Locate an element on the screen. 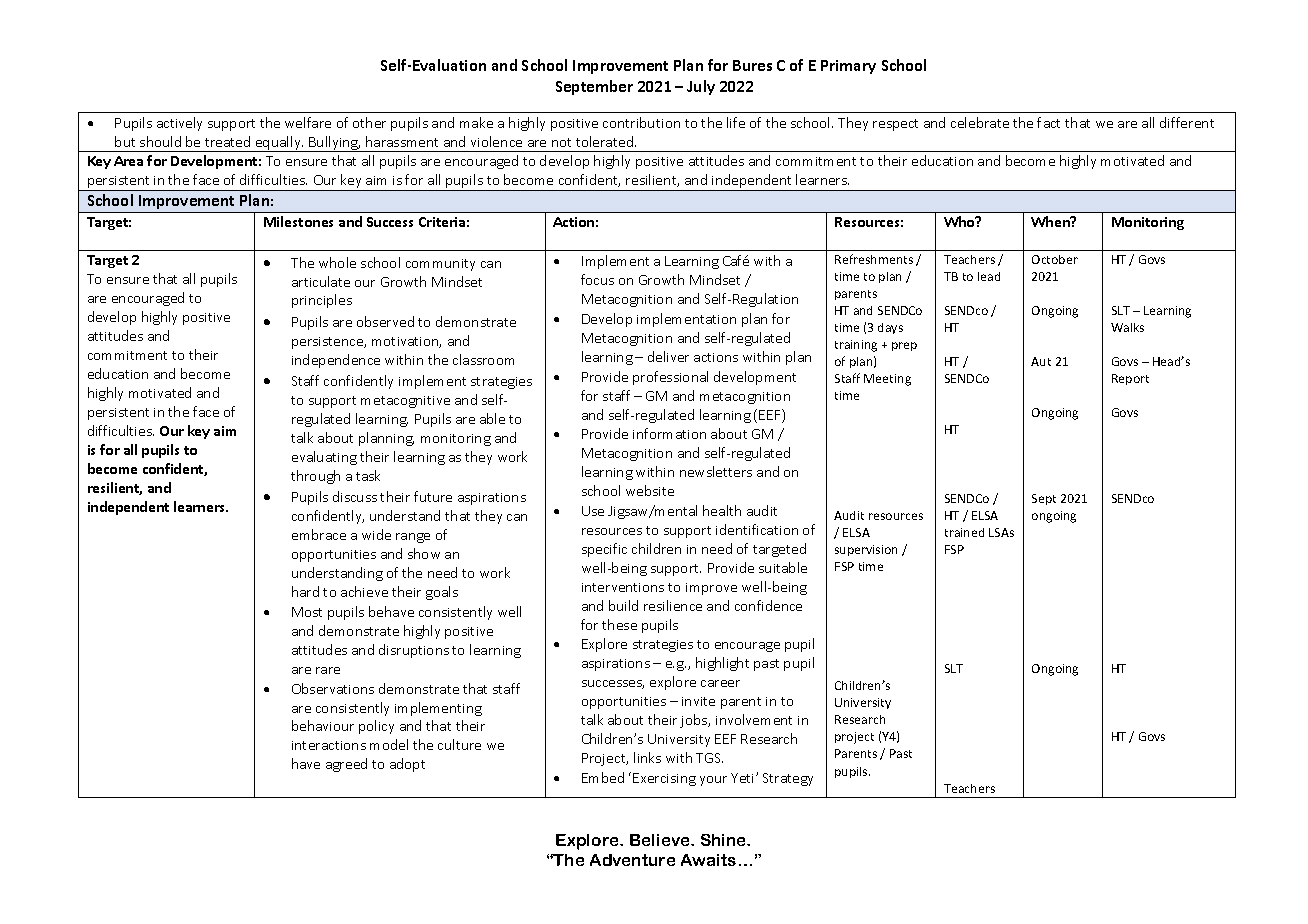 The image size is (1308, 924). fact is located at coordinates (1048, 122).
